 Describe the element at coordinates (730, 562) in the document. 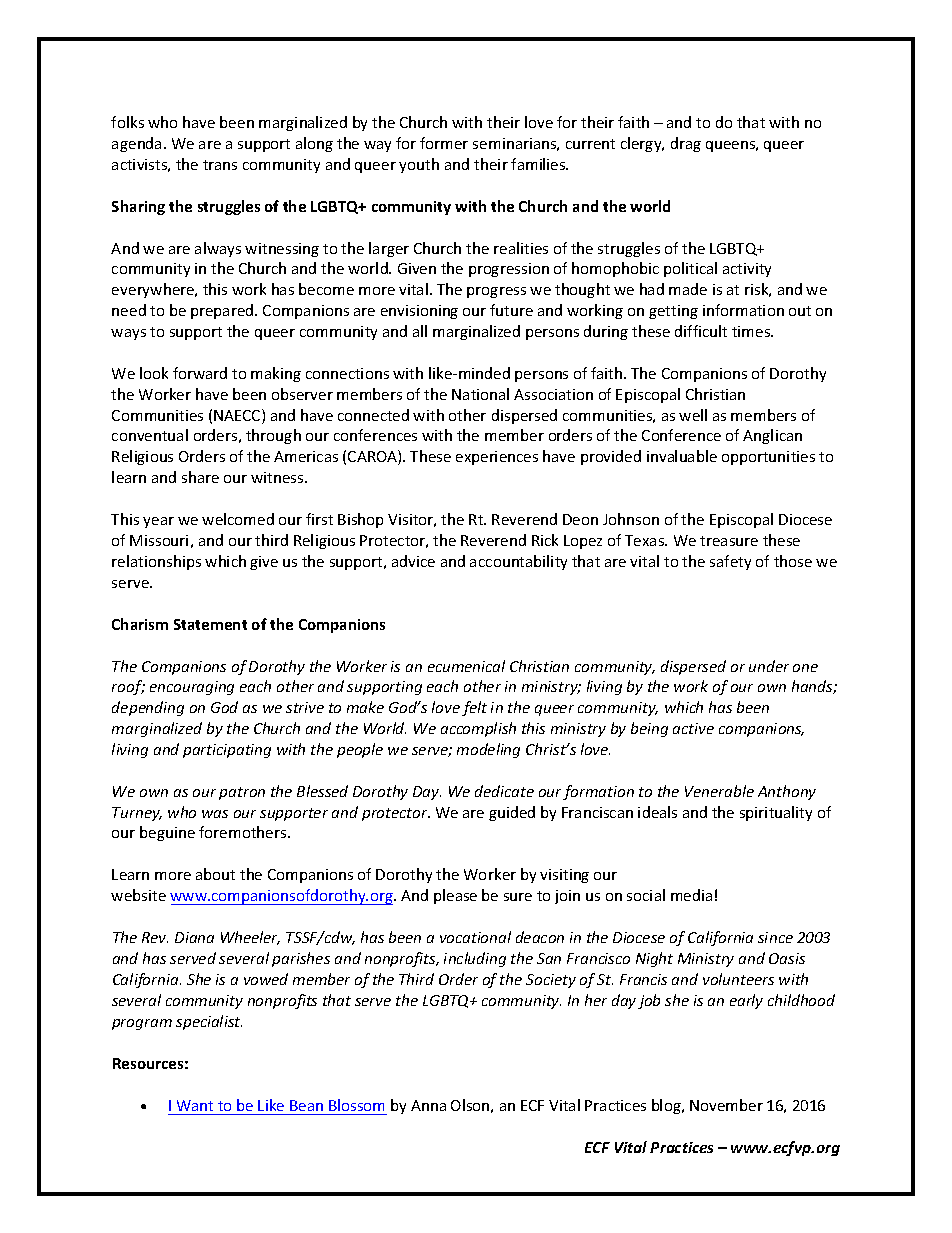

I see `safety` at that location.
